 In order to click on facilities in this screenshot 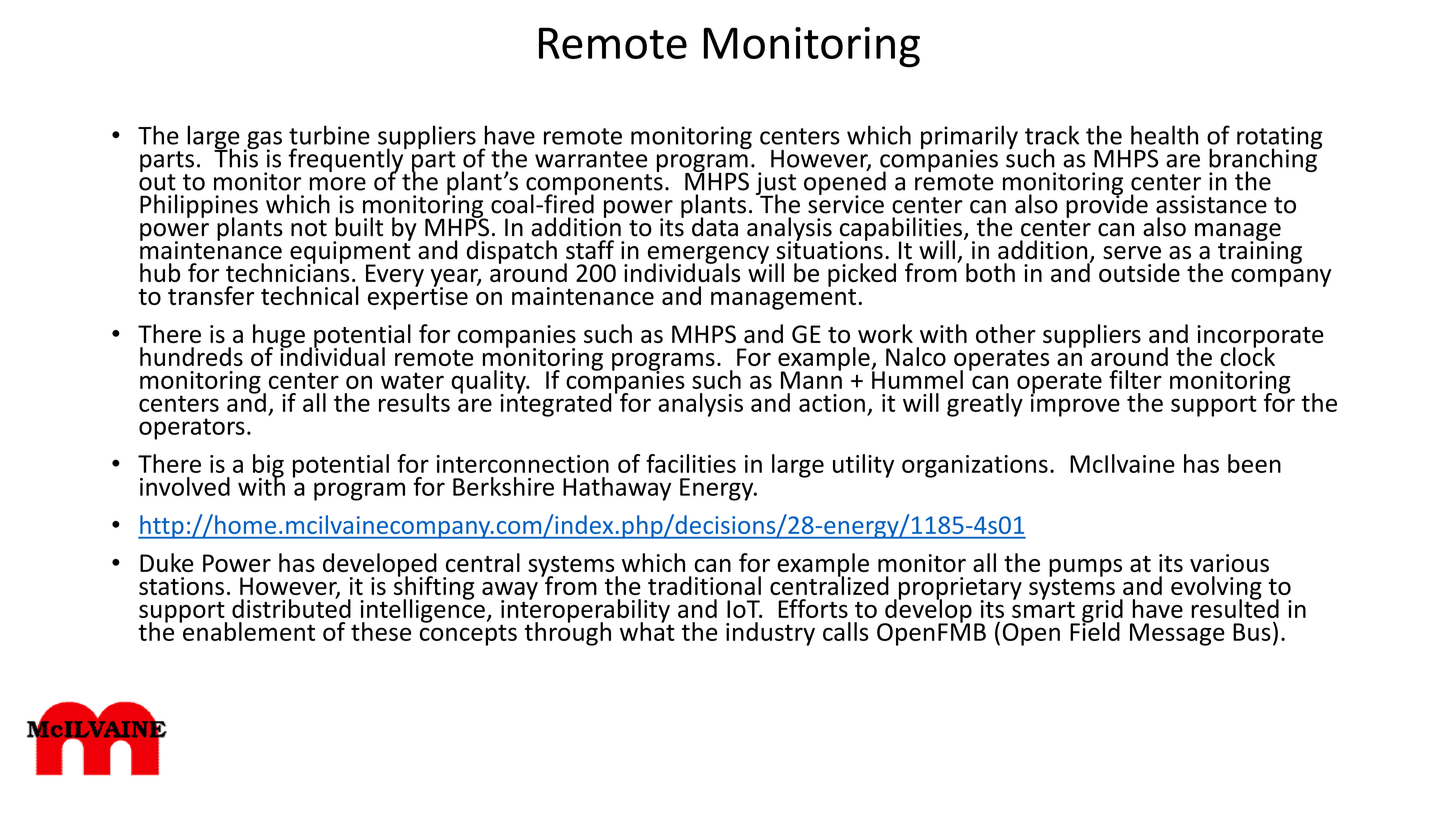, I will do `click(691, 463)`.
